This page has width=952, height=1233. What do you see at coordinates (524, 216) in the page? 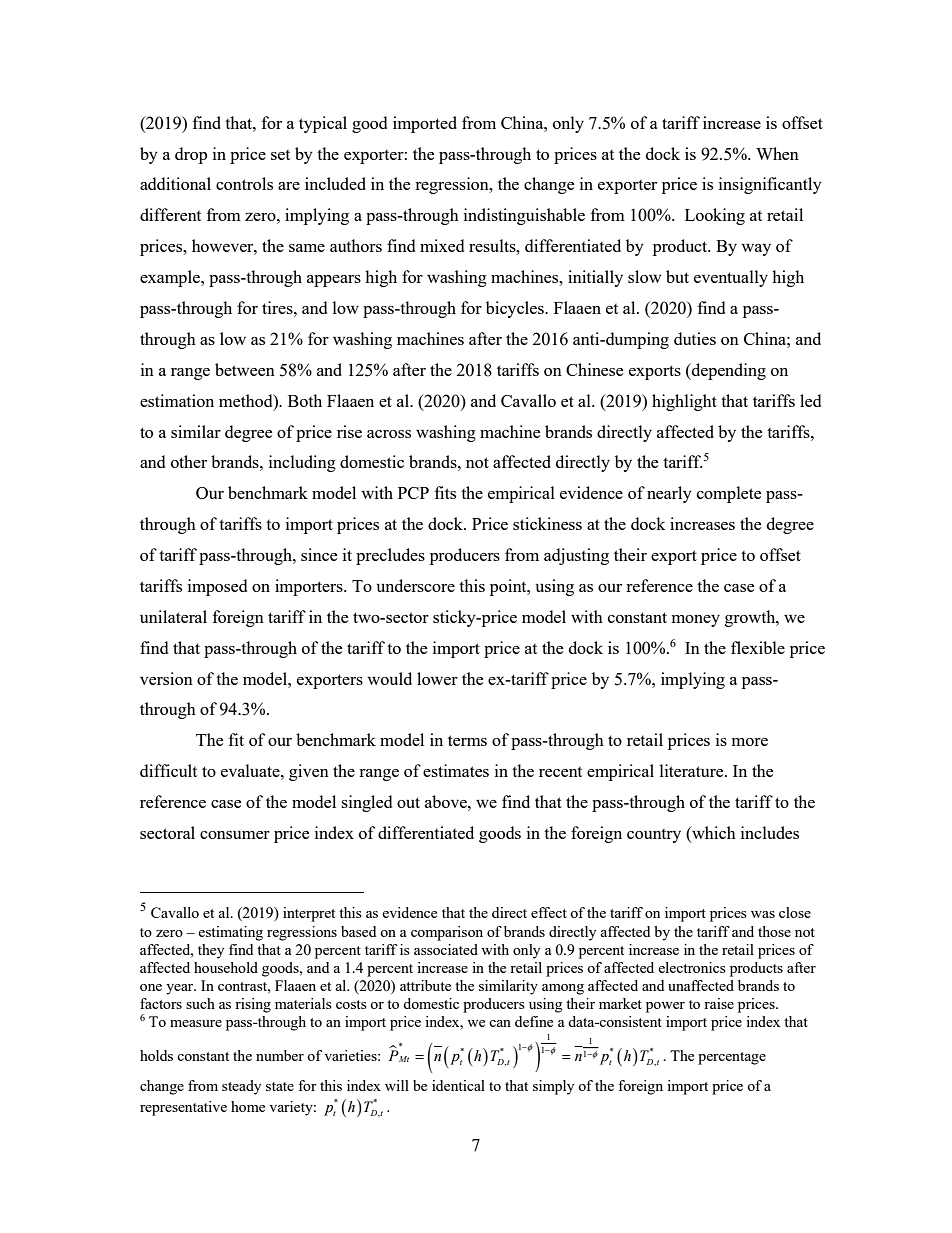
I see `indistinguishable` at bounding box center [524, 216].
